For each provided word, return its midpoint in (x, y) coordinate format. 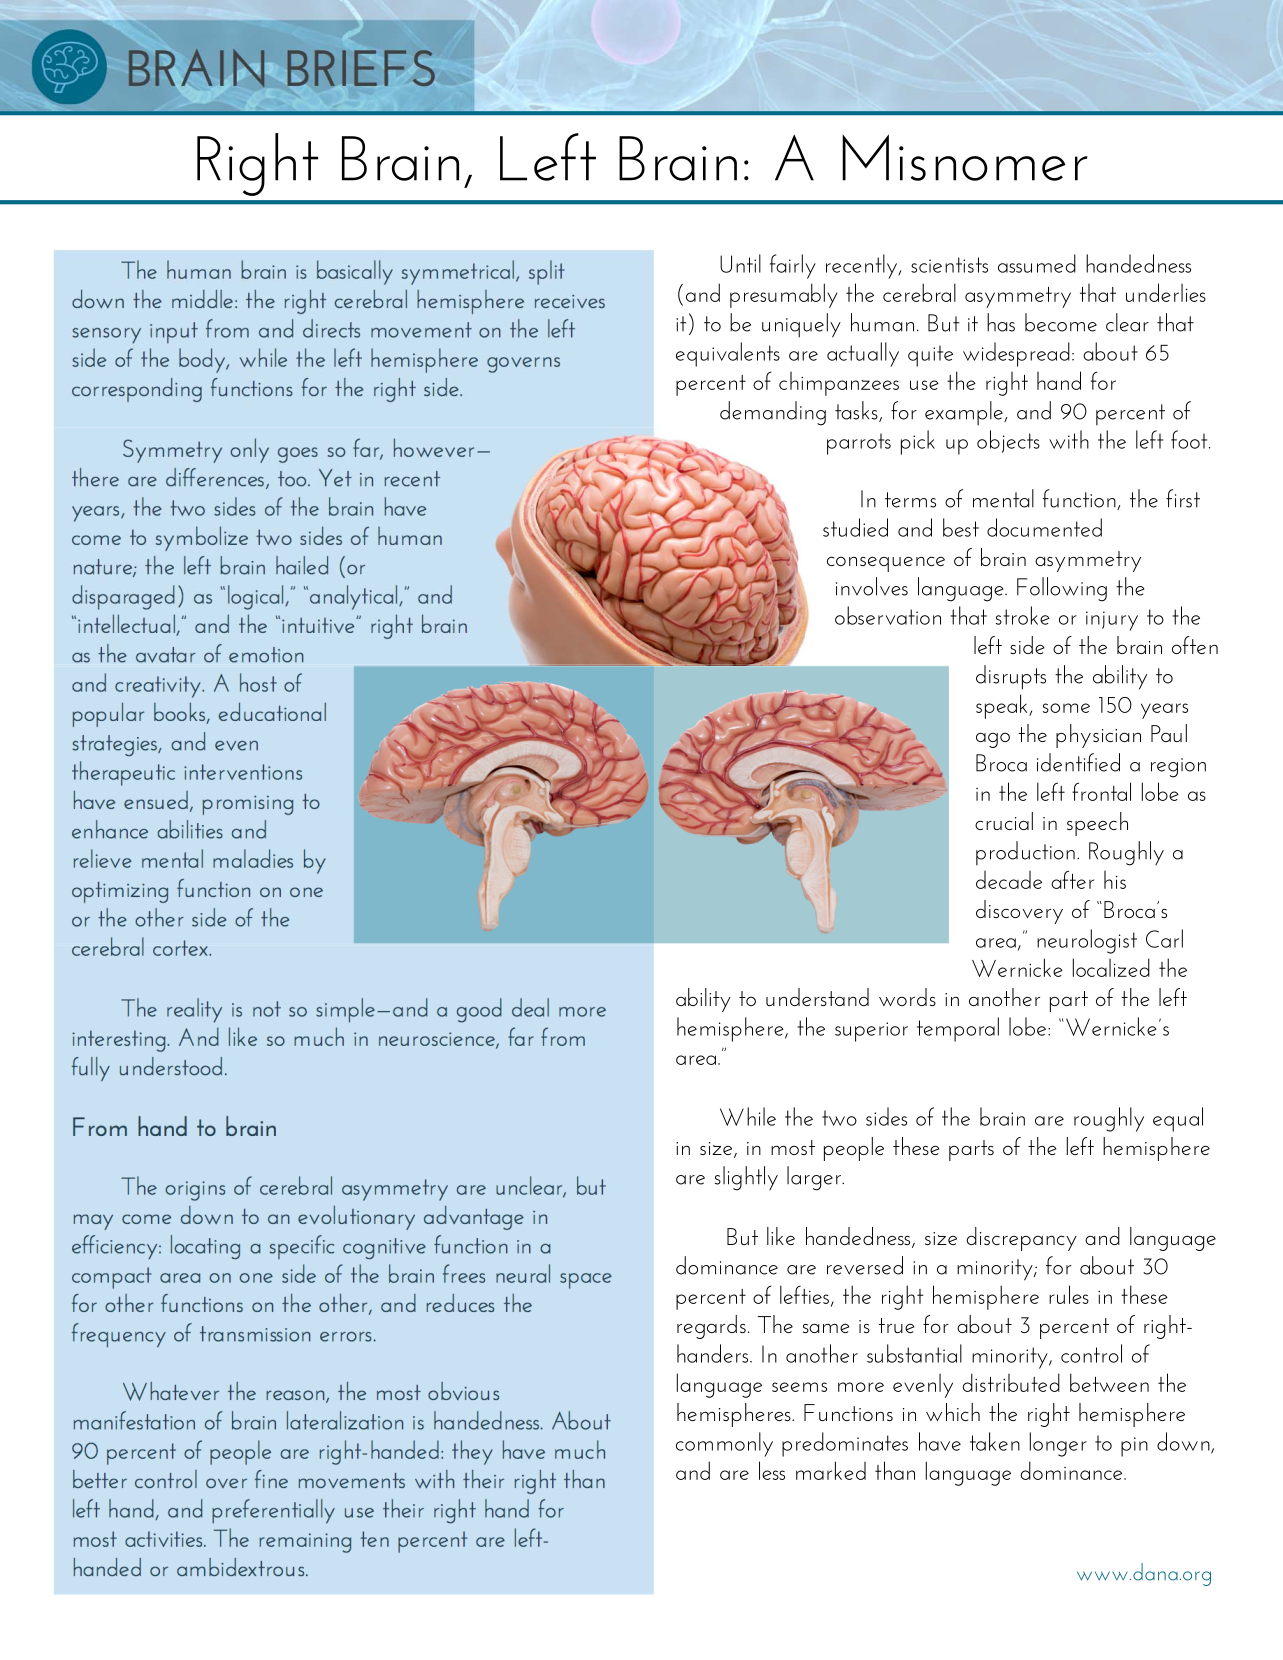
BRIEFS (361, 68)
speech (1097, 824)
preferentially (273, 1511)
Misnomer (965, 157)
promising (248, 805)
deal (530, 1007)
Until (740, 263)
